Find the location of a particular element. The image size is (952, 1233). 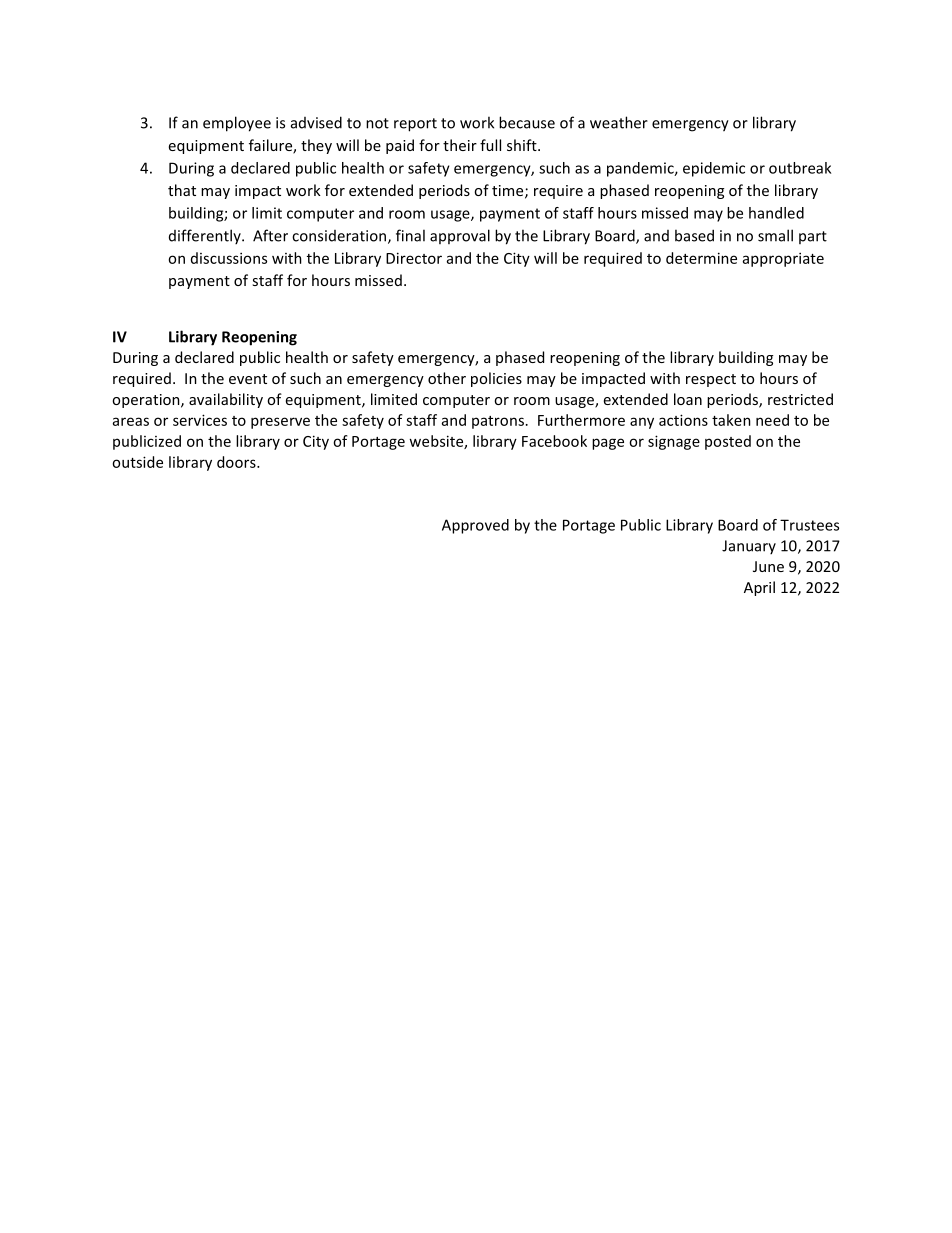

taken is located at coordinates (731, 420).
